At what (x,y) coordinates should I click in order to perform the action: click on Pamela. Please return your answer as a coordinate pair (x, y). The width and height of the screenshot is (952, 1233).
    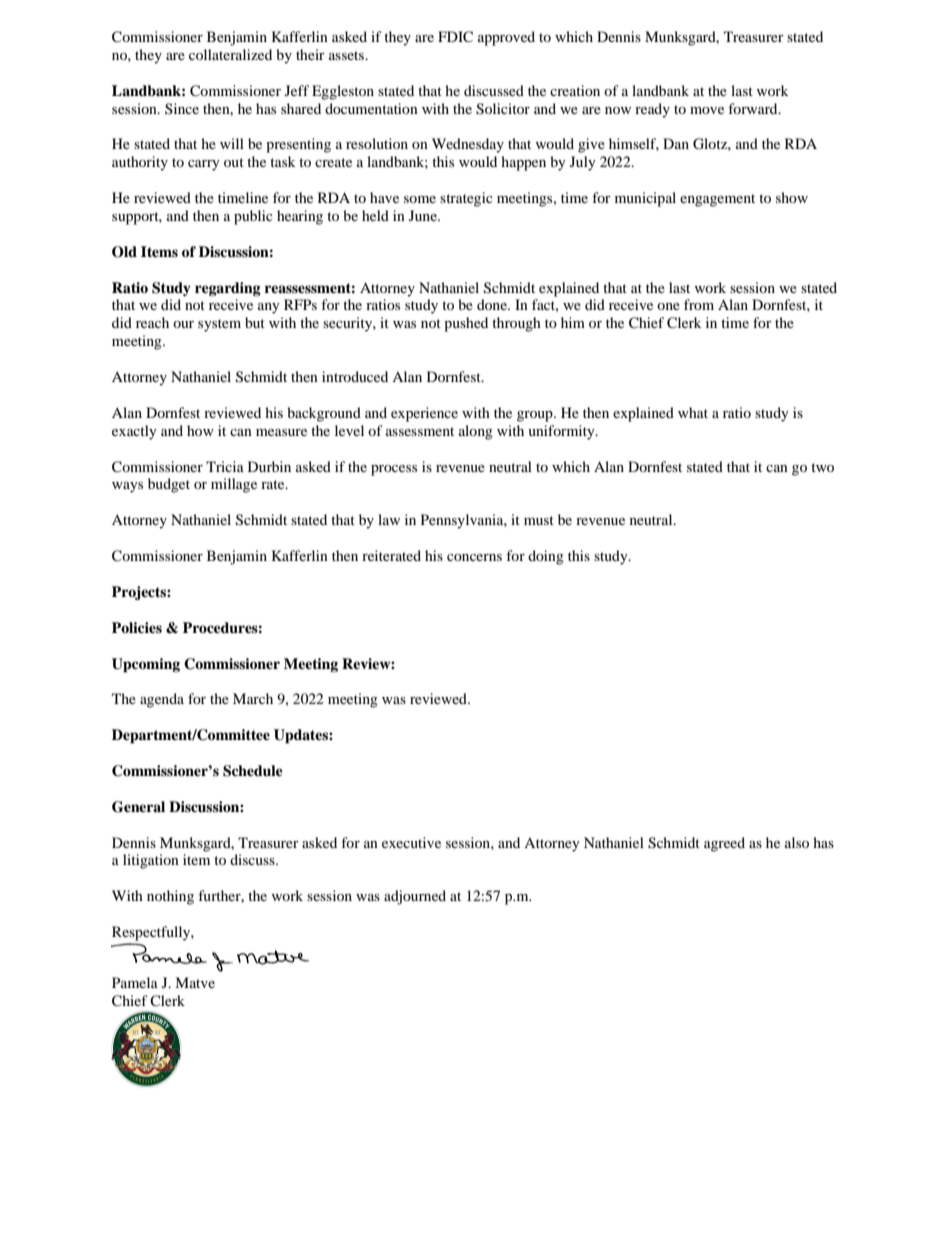
    Looking at the image, I should click on (135, 982).
